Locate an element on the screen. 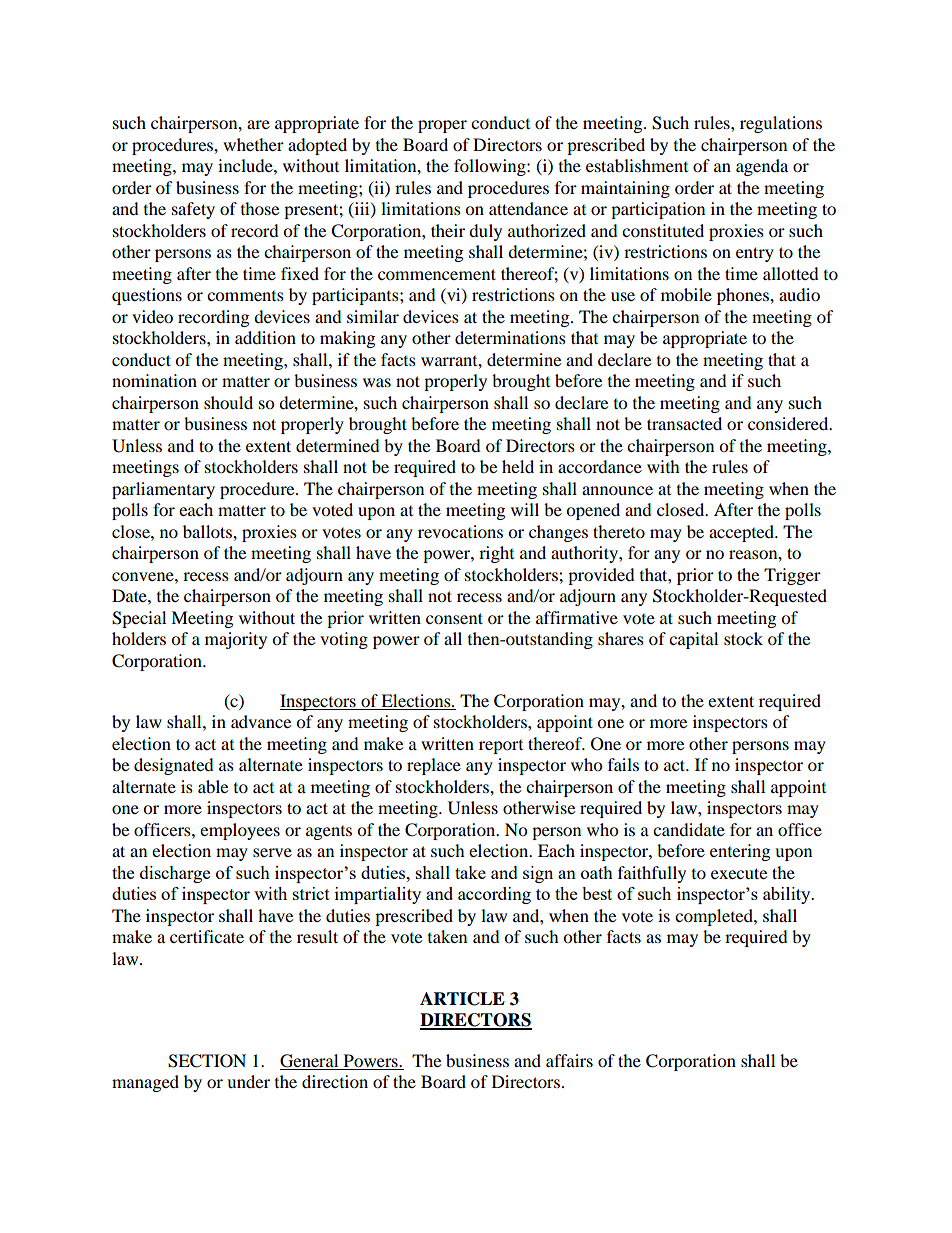 This screenshot has height=1233, width=952. whether is located at coordinates (253, 144).
